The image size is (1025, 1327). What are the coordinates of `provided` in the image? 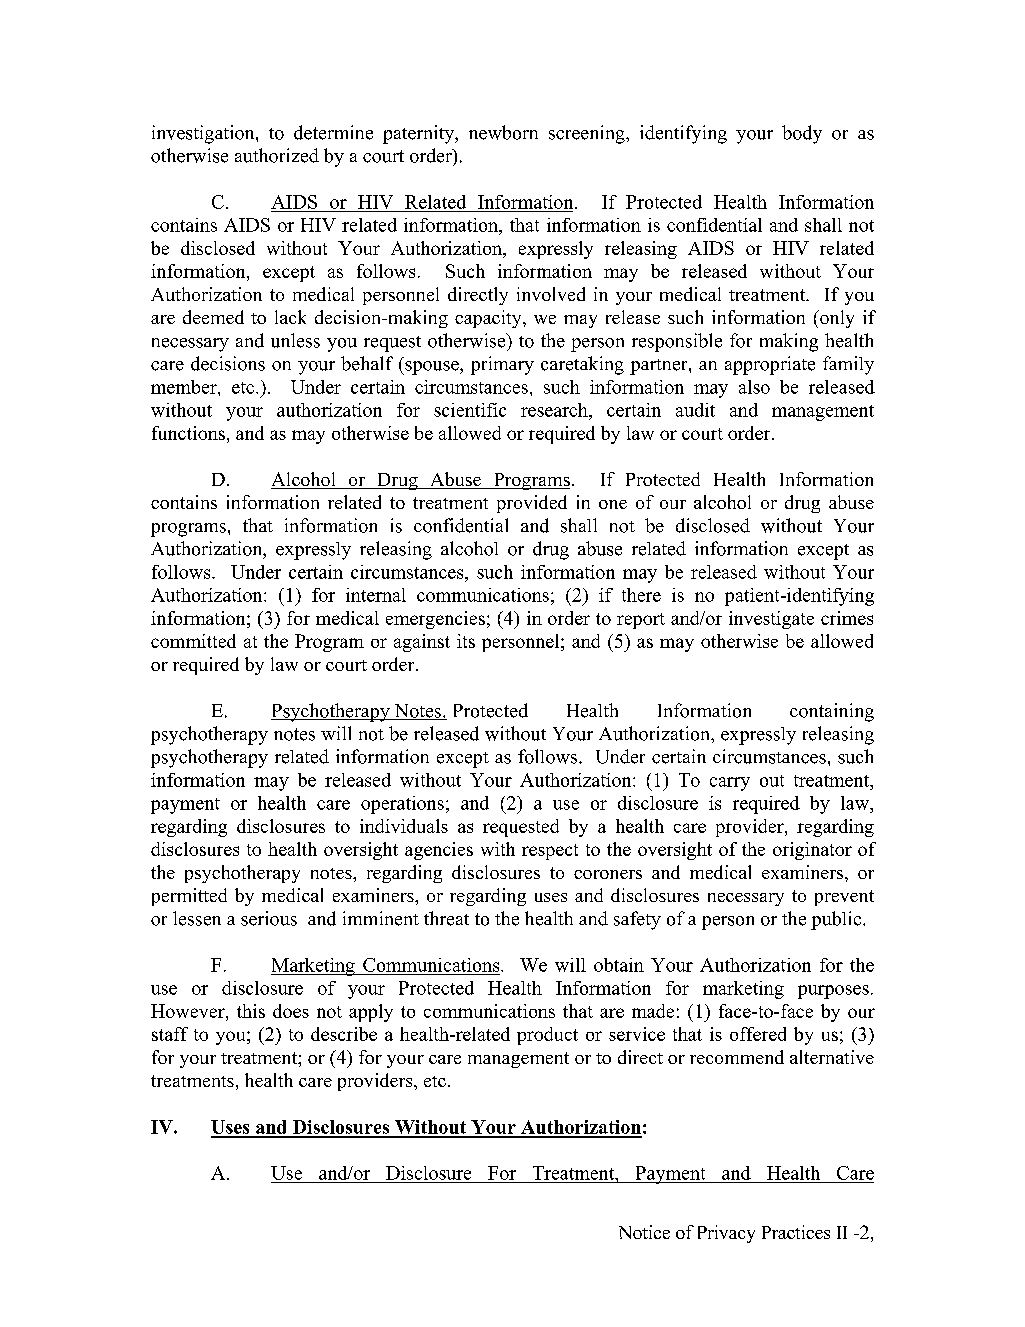 It's located at (532, 504).
